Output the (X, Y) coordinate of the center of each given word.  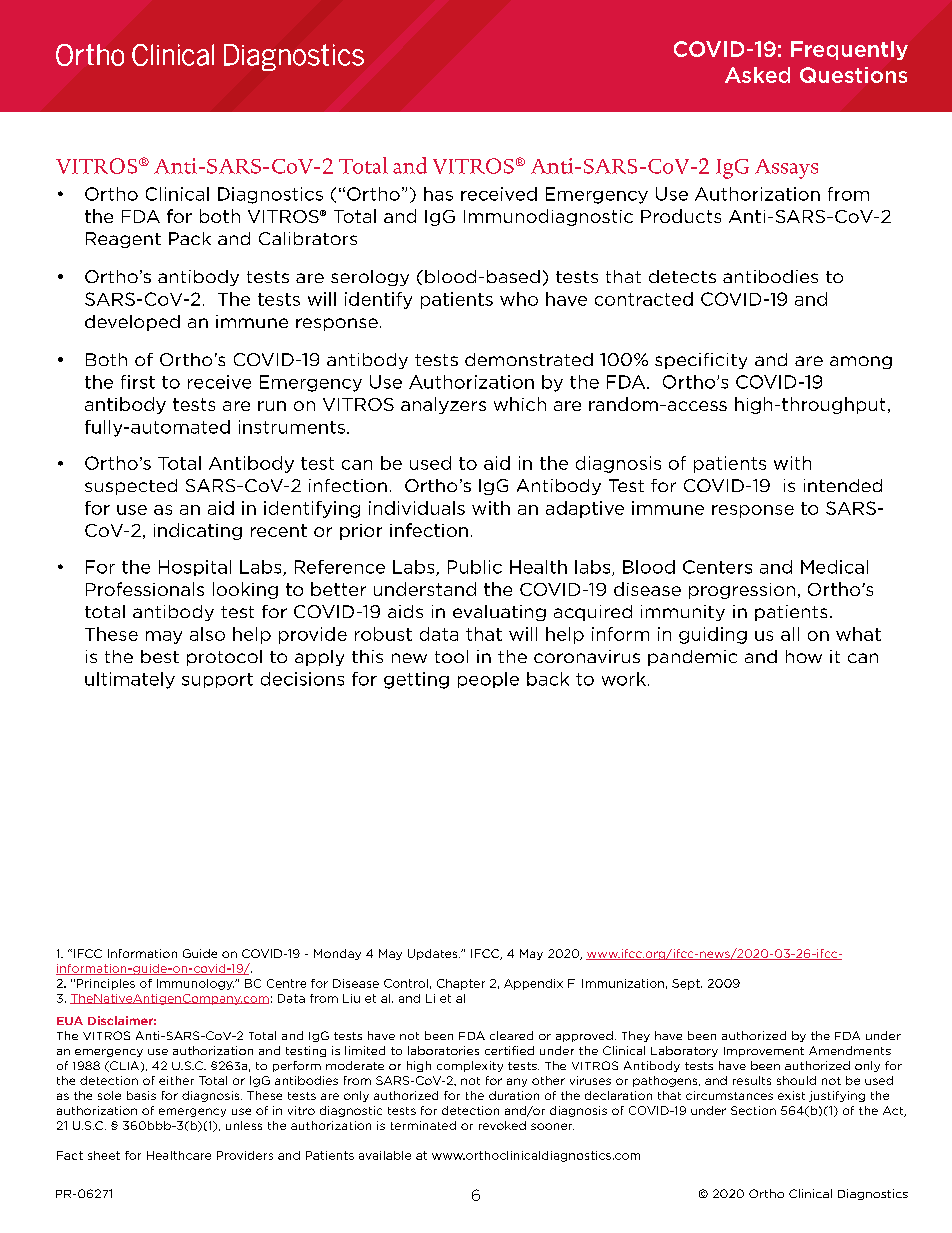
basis (141, 1095)
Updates (434, 954)
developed (132, 323)
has (438, 194)
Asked (757, 75)
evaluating (499, 613)
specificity (701, 361)
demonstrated (529, 359)
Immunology (195, 984)
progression (742, 591)
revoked (502, 1125)
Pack (190, 238)
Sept (687, 984)
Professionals (145, 589)
